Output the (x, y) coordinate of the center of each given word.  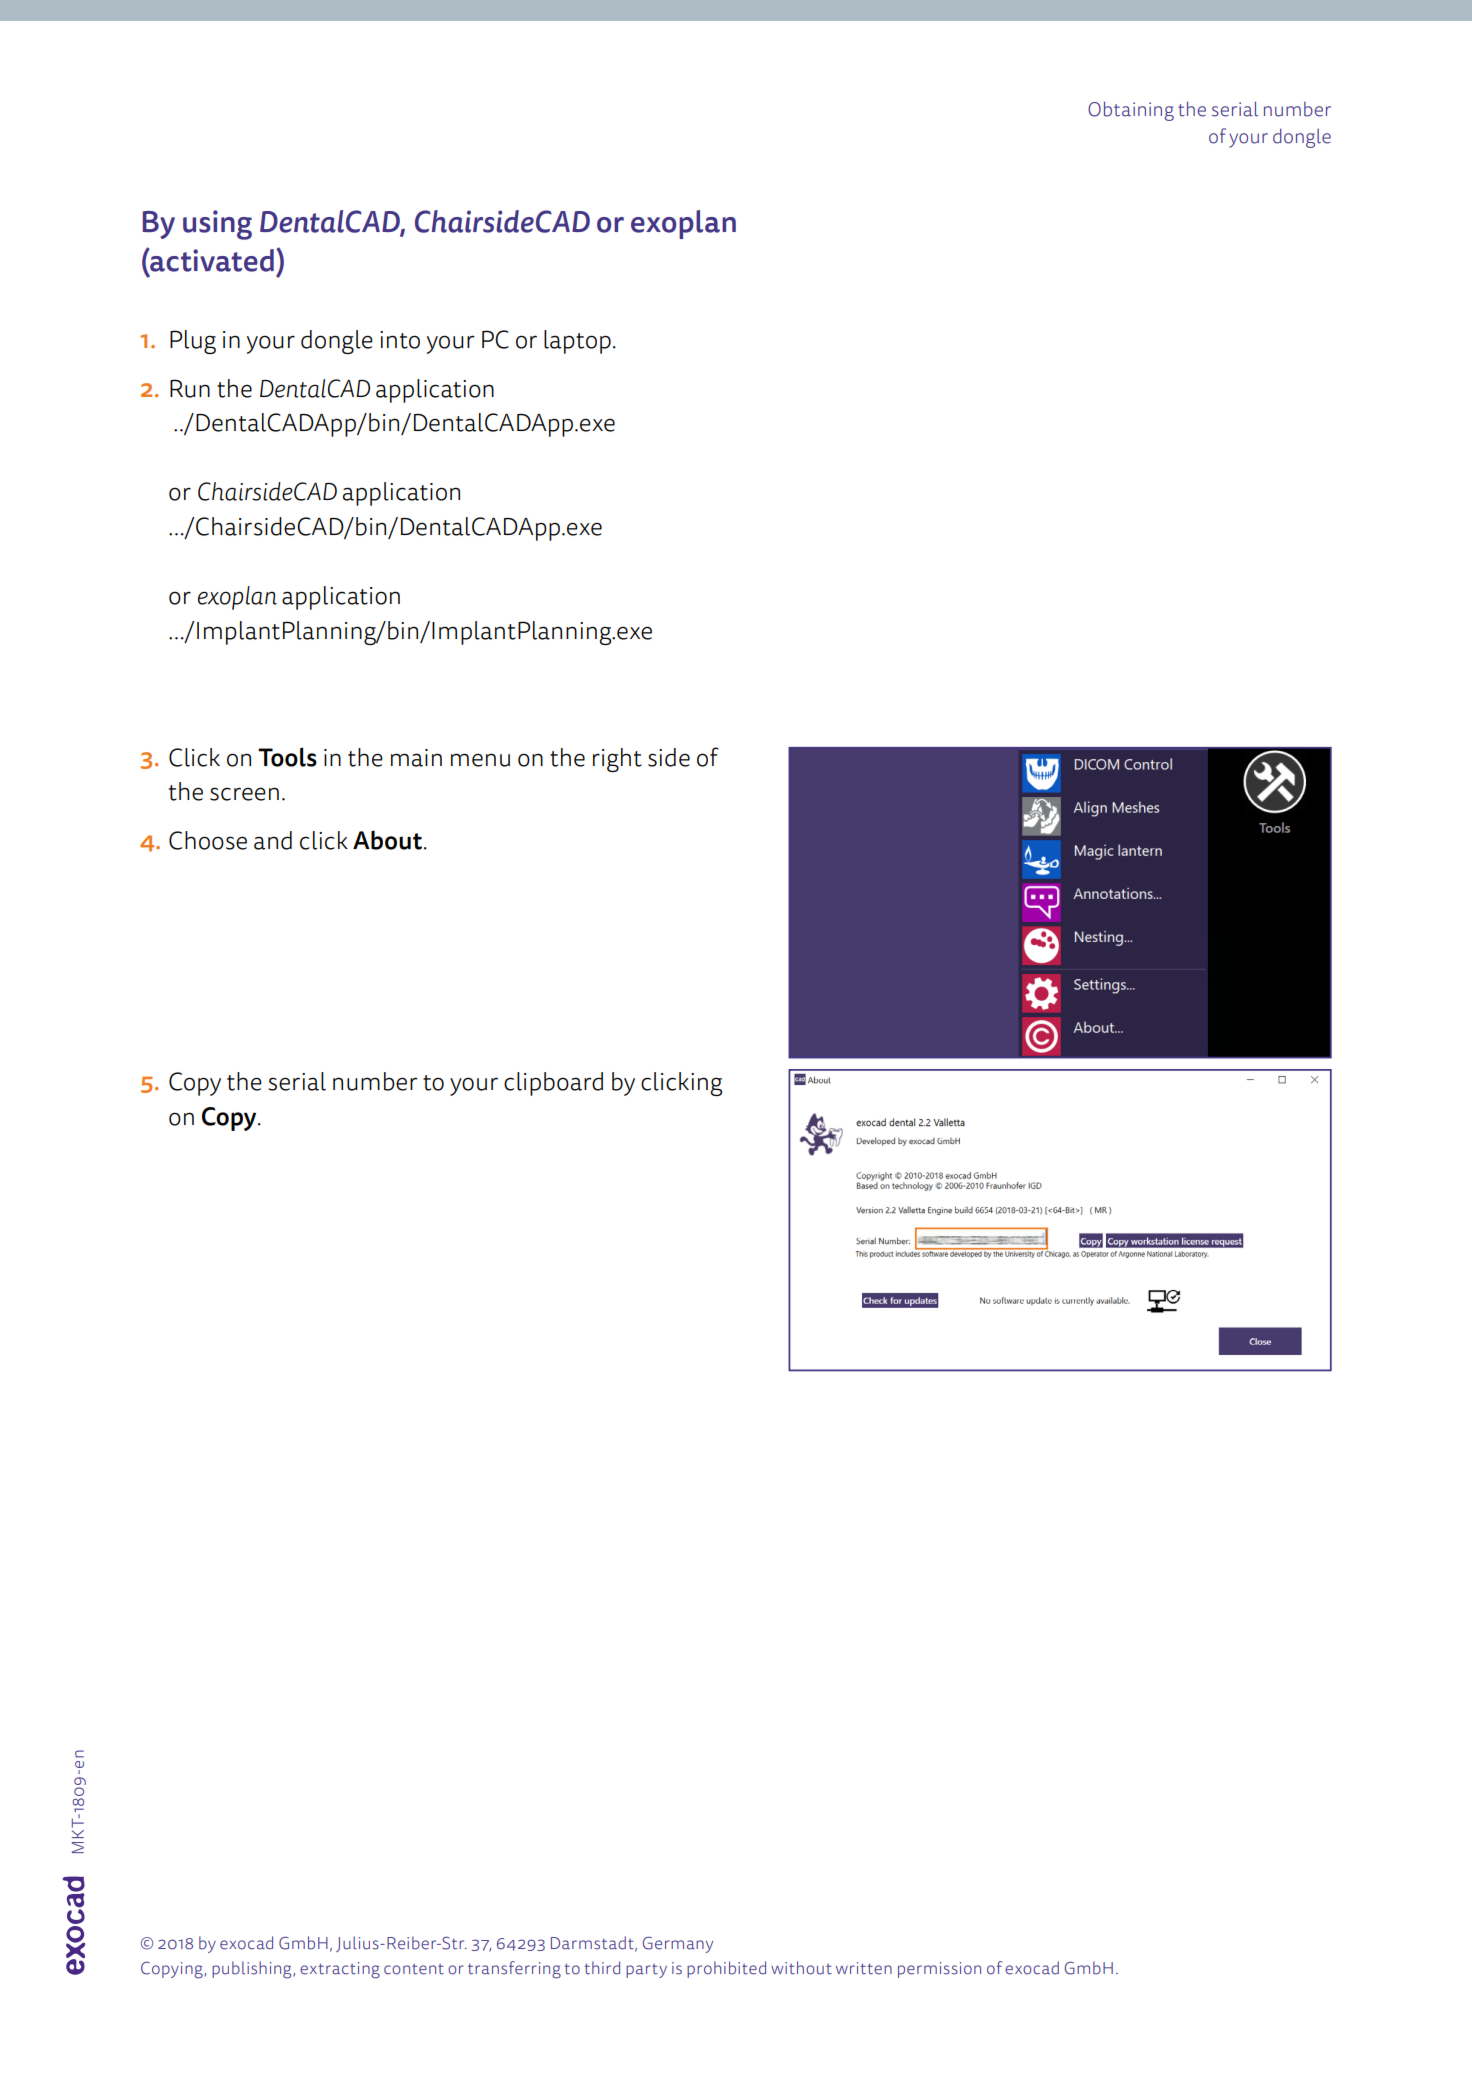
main (416, 758)
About (389, 840)
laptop (577, 342)
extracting (340, 1970)
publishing (253, 1970)
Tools (287, 757)
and (273, 840)
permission (939, 1970)
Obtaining (1131, 111)
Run (190, 388)
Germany (678, 1944)
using (217, 225)
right (617, 760)
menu (480, 760)
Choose (208, 840)
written (864, 1968)
